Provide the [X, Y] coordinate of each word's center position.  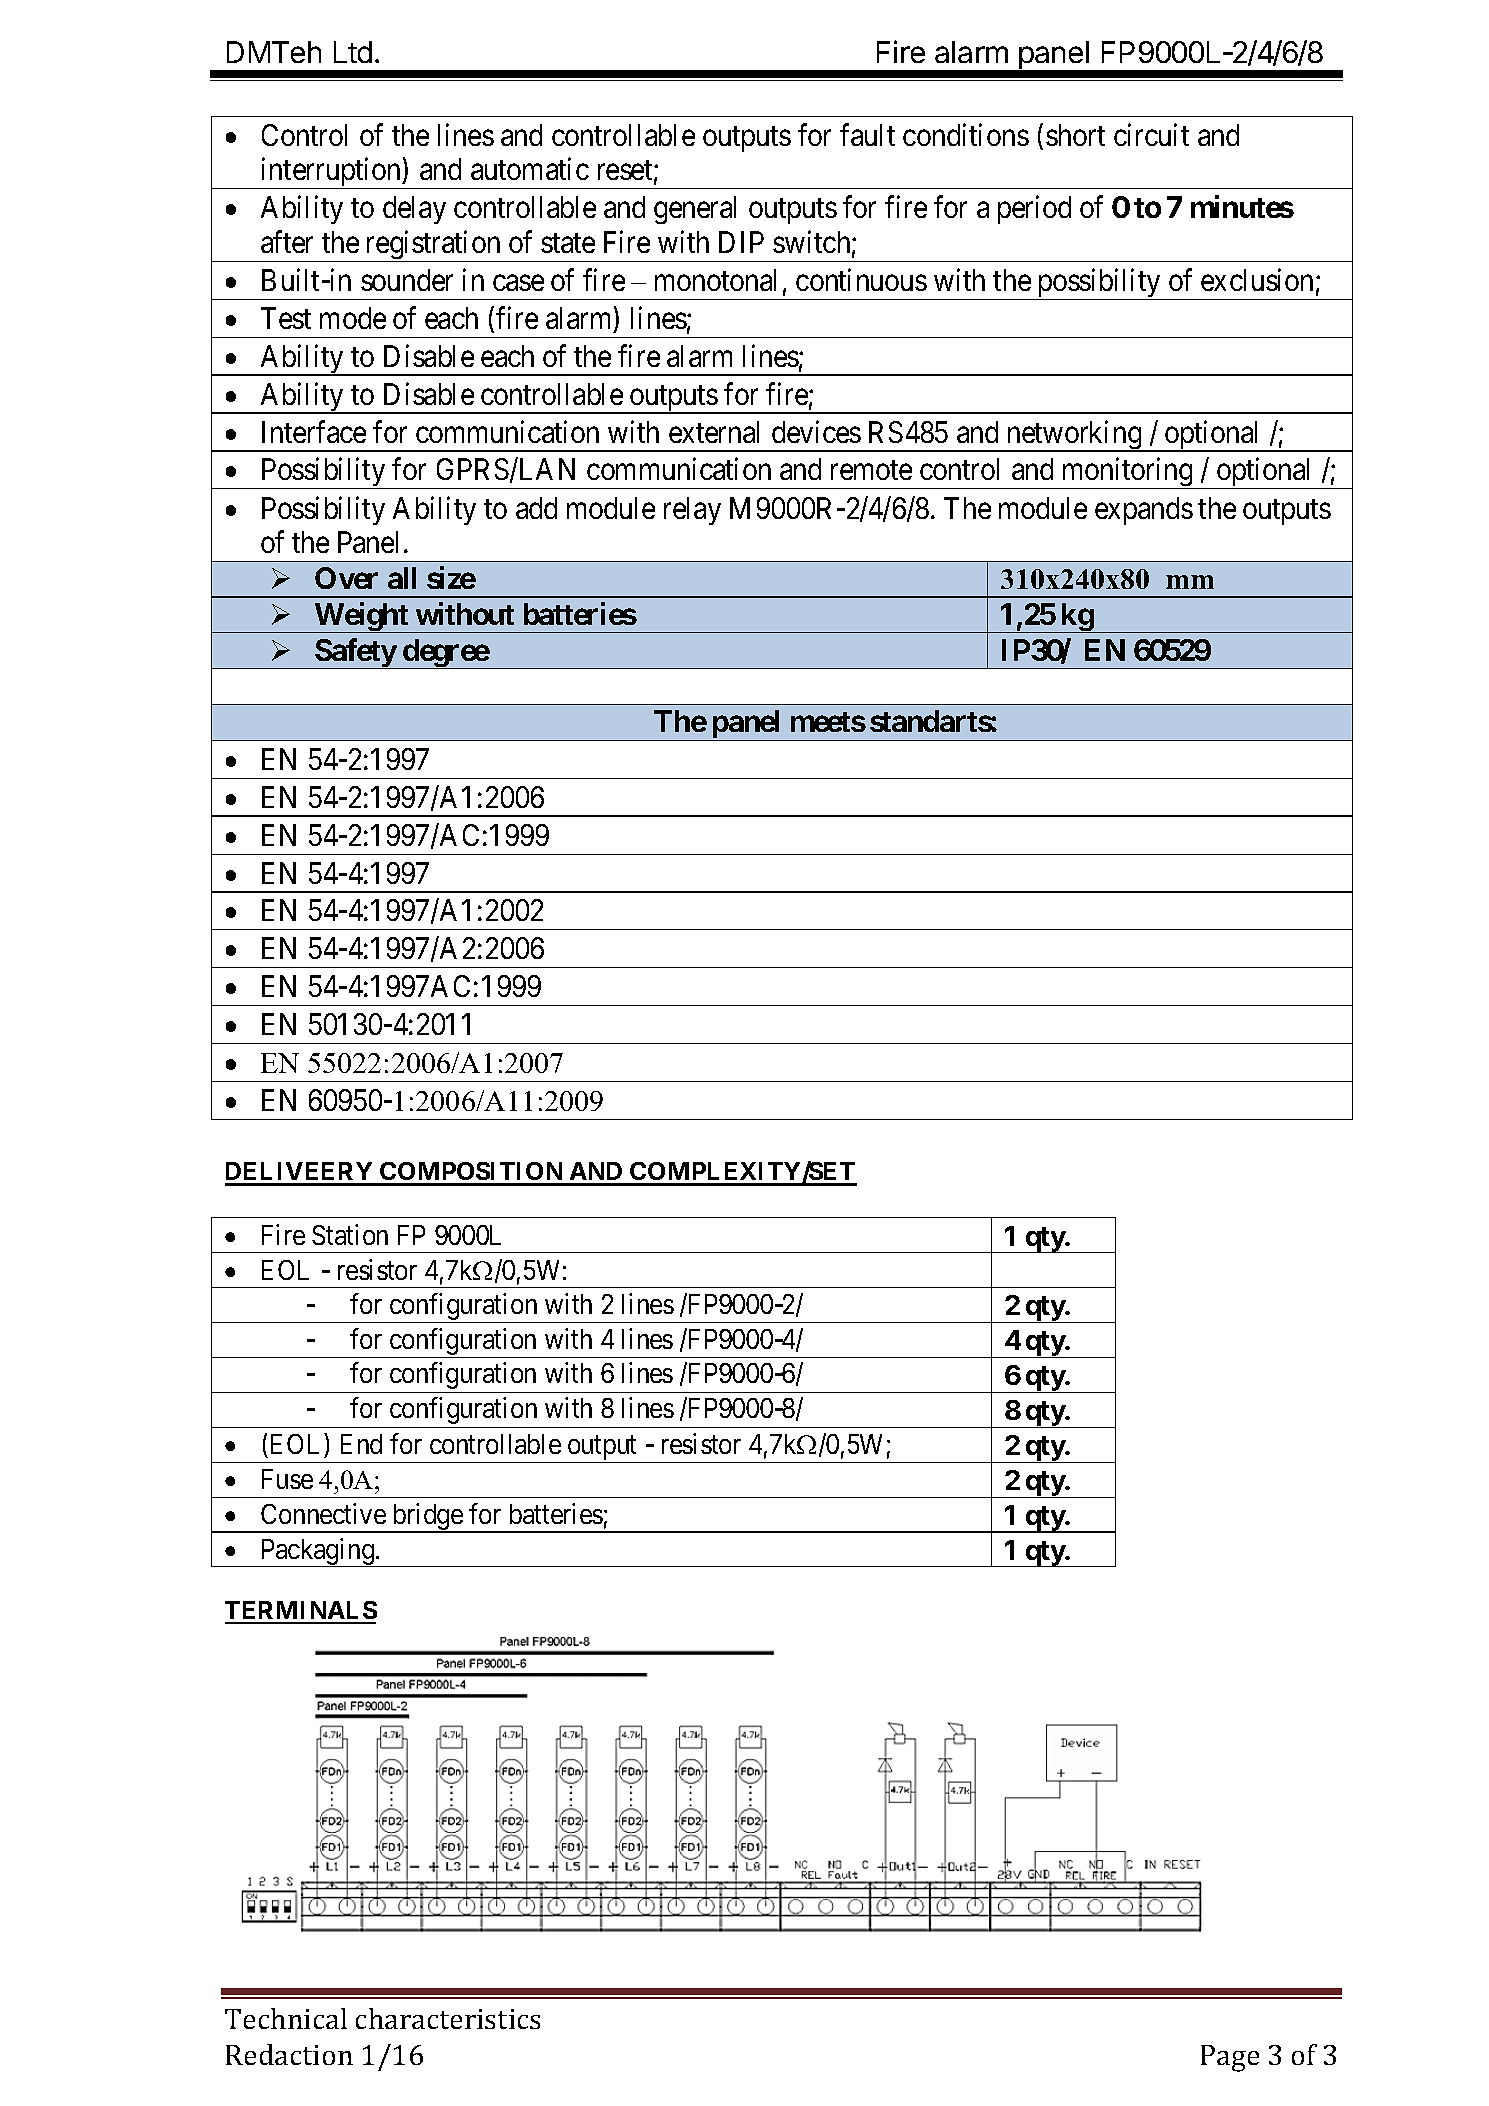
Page [1230, 2058]
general [695, 210]
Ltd [353, 52]
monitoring [1127, 473]
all [402, 578]
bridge [427, 1518]
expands [1144, 511]
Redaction [289, 2054]
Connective [323, 1513]
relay [692, 511]
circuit [1151, 135]
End [361, 1444]
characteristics [448, 2018]
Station [350, 1234]
